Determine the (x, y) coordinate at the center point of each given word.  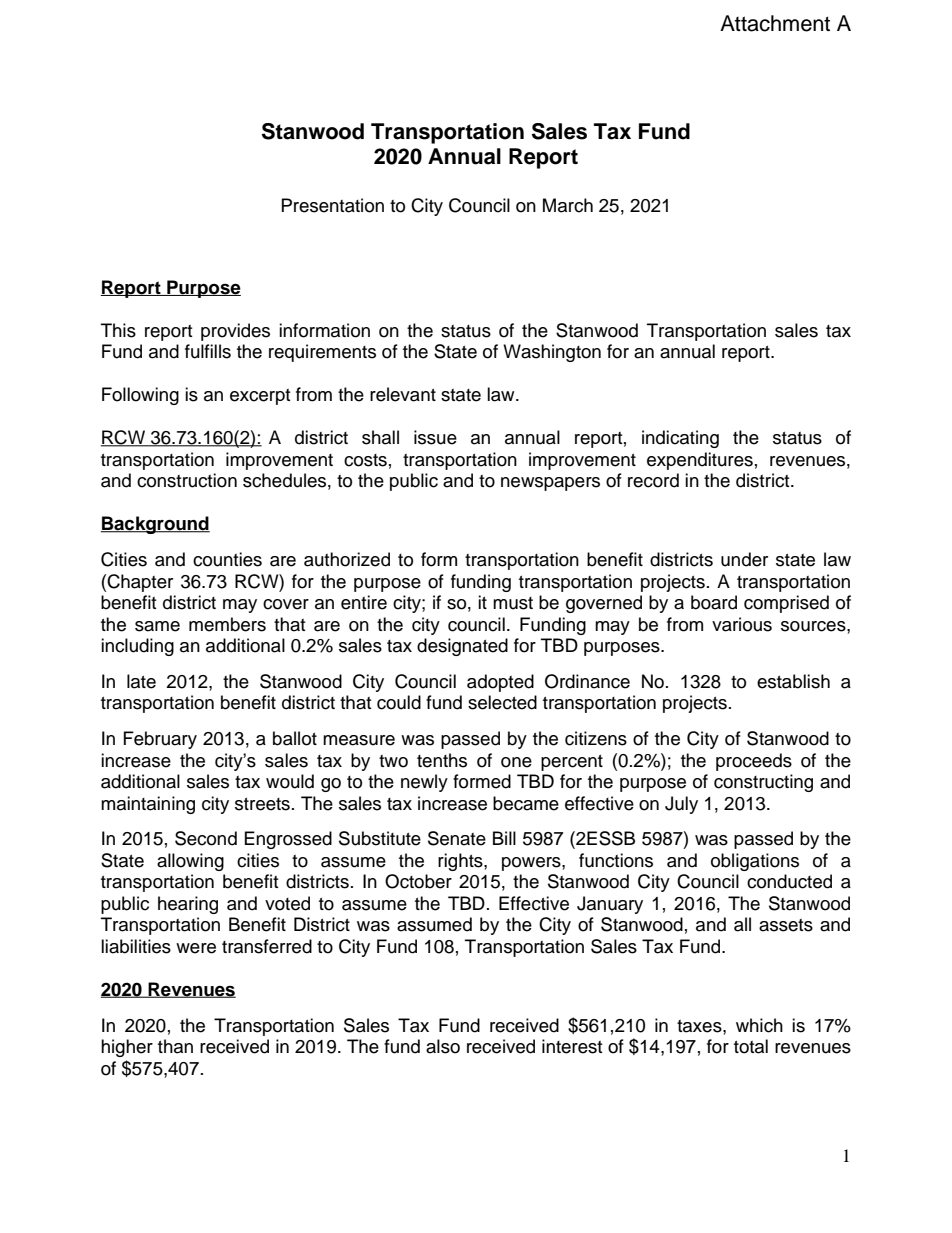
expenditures (700, 461)
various (742, 624)
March (568, 205)
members (227, 624)
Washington (552, 353)
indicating (680, 439)
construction (187, 480)
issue (435, 437)
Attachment (775, 23)
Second (206, 838)
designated (462, 647)
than (175, 1046)
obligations (755, 862)
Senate (457, 838)
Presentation (333, 205)
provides (235, 332)
